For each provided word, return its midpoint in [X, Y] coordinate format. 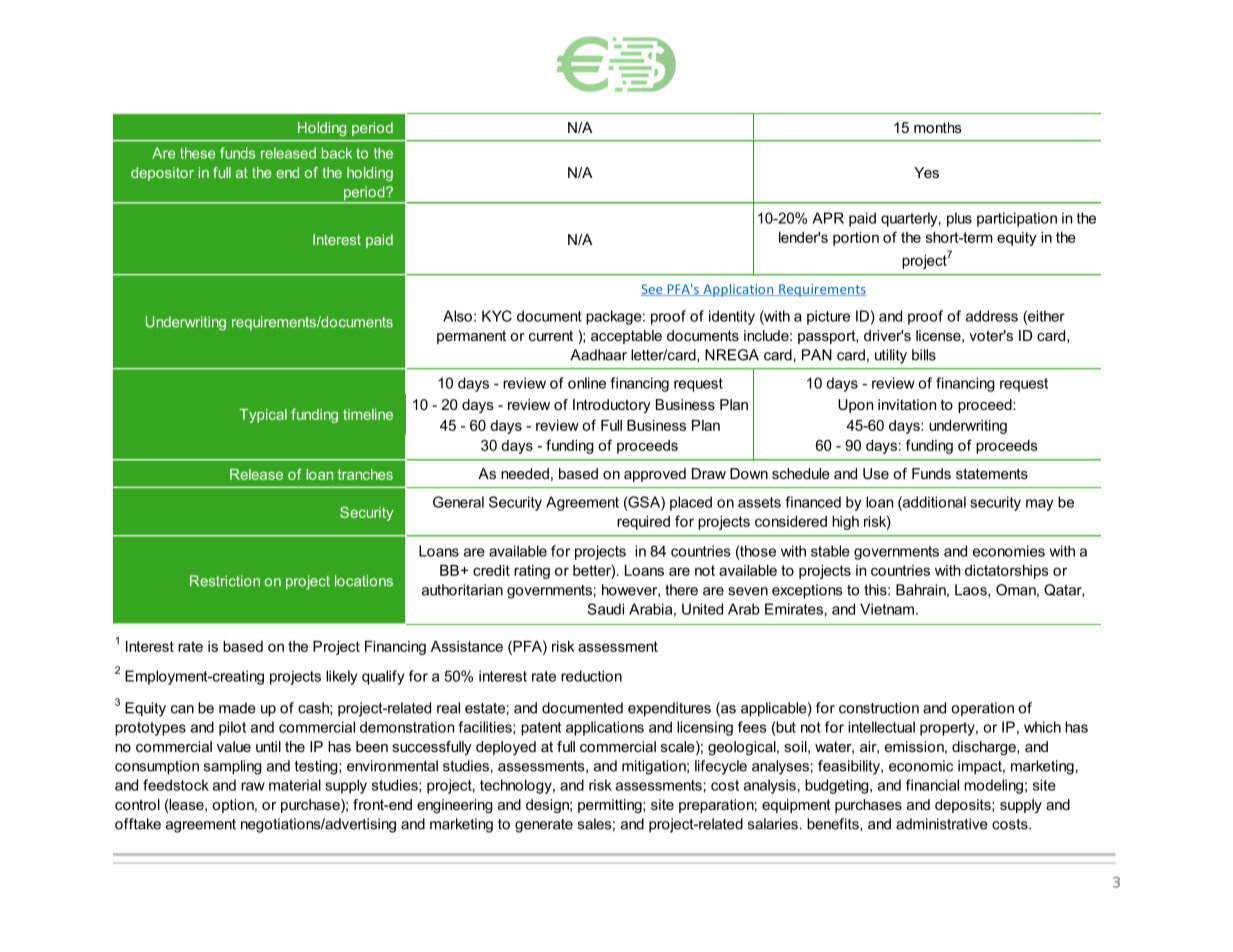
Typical [263, 416]
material [295, 785]
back [337, 153]
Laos [972, 590]
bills [924, 355]
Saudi [605, 609]
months [938, 127]
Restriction [225, 581]
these [197, 153]
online [587, 383]
